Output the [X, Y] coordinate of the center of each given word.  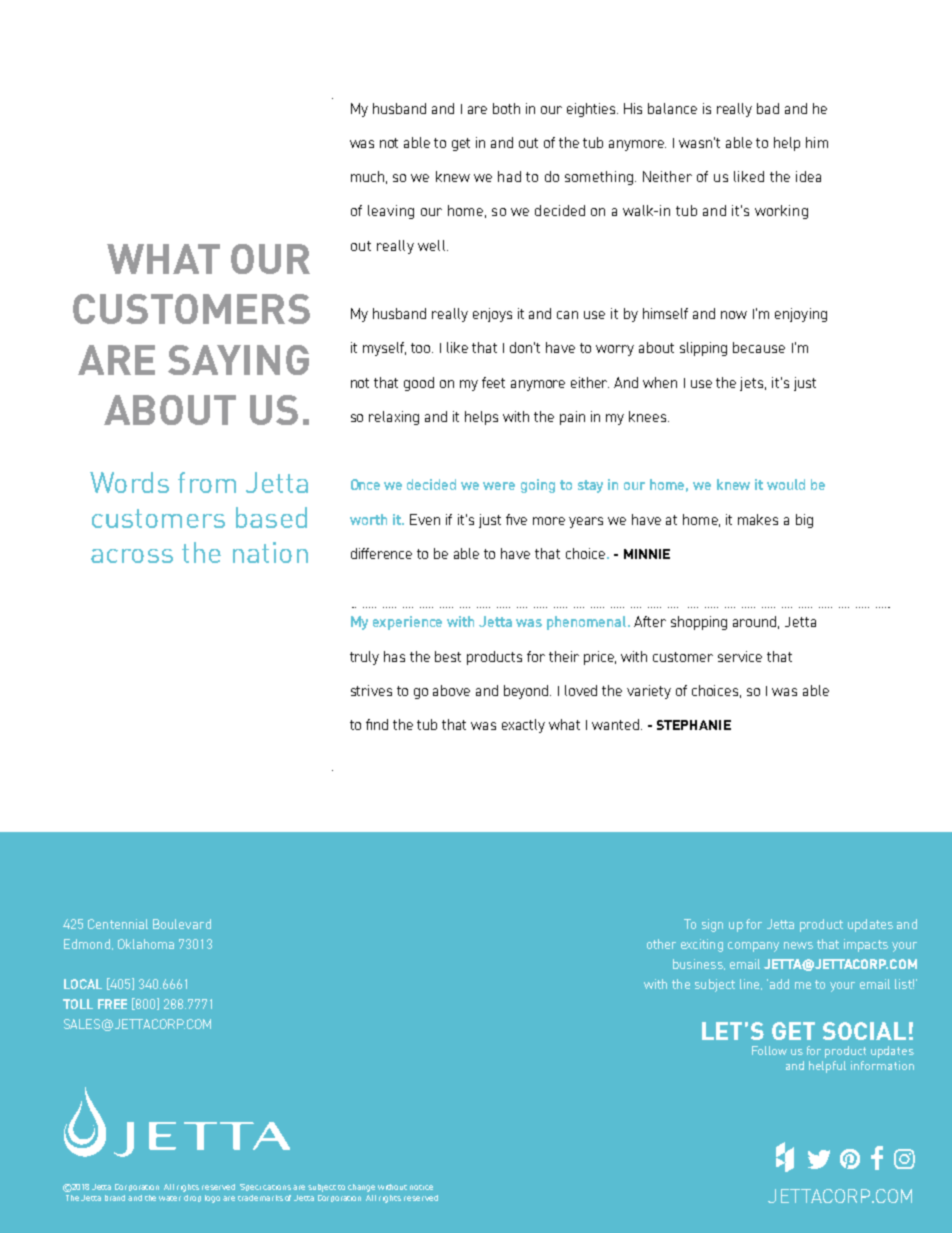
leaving [391, 212]
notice [421, 1187]
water [170, 1198]
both [506, 108]
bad [768, 108]
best [448, 656]
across [132, 556]
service [740, 656]
